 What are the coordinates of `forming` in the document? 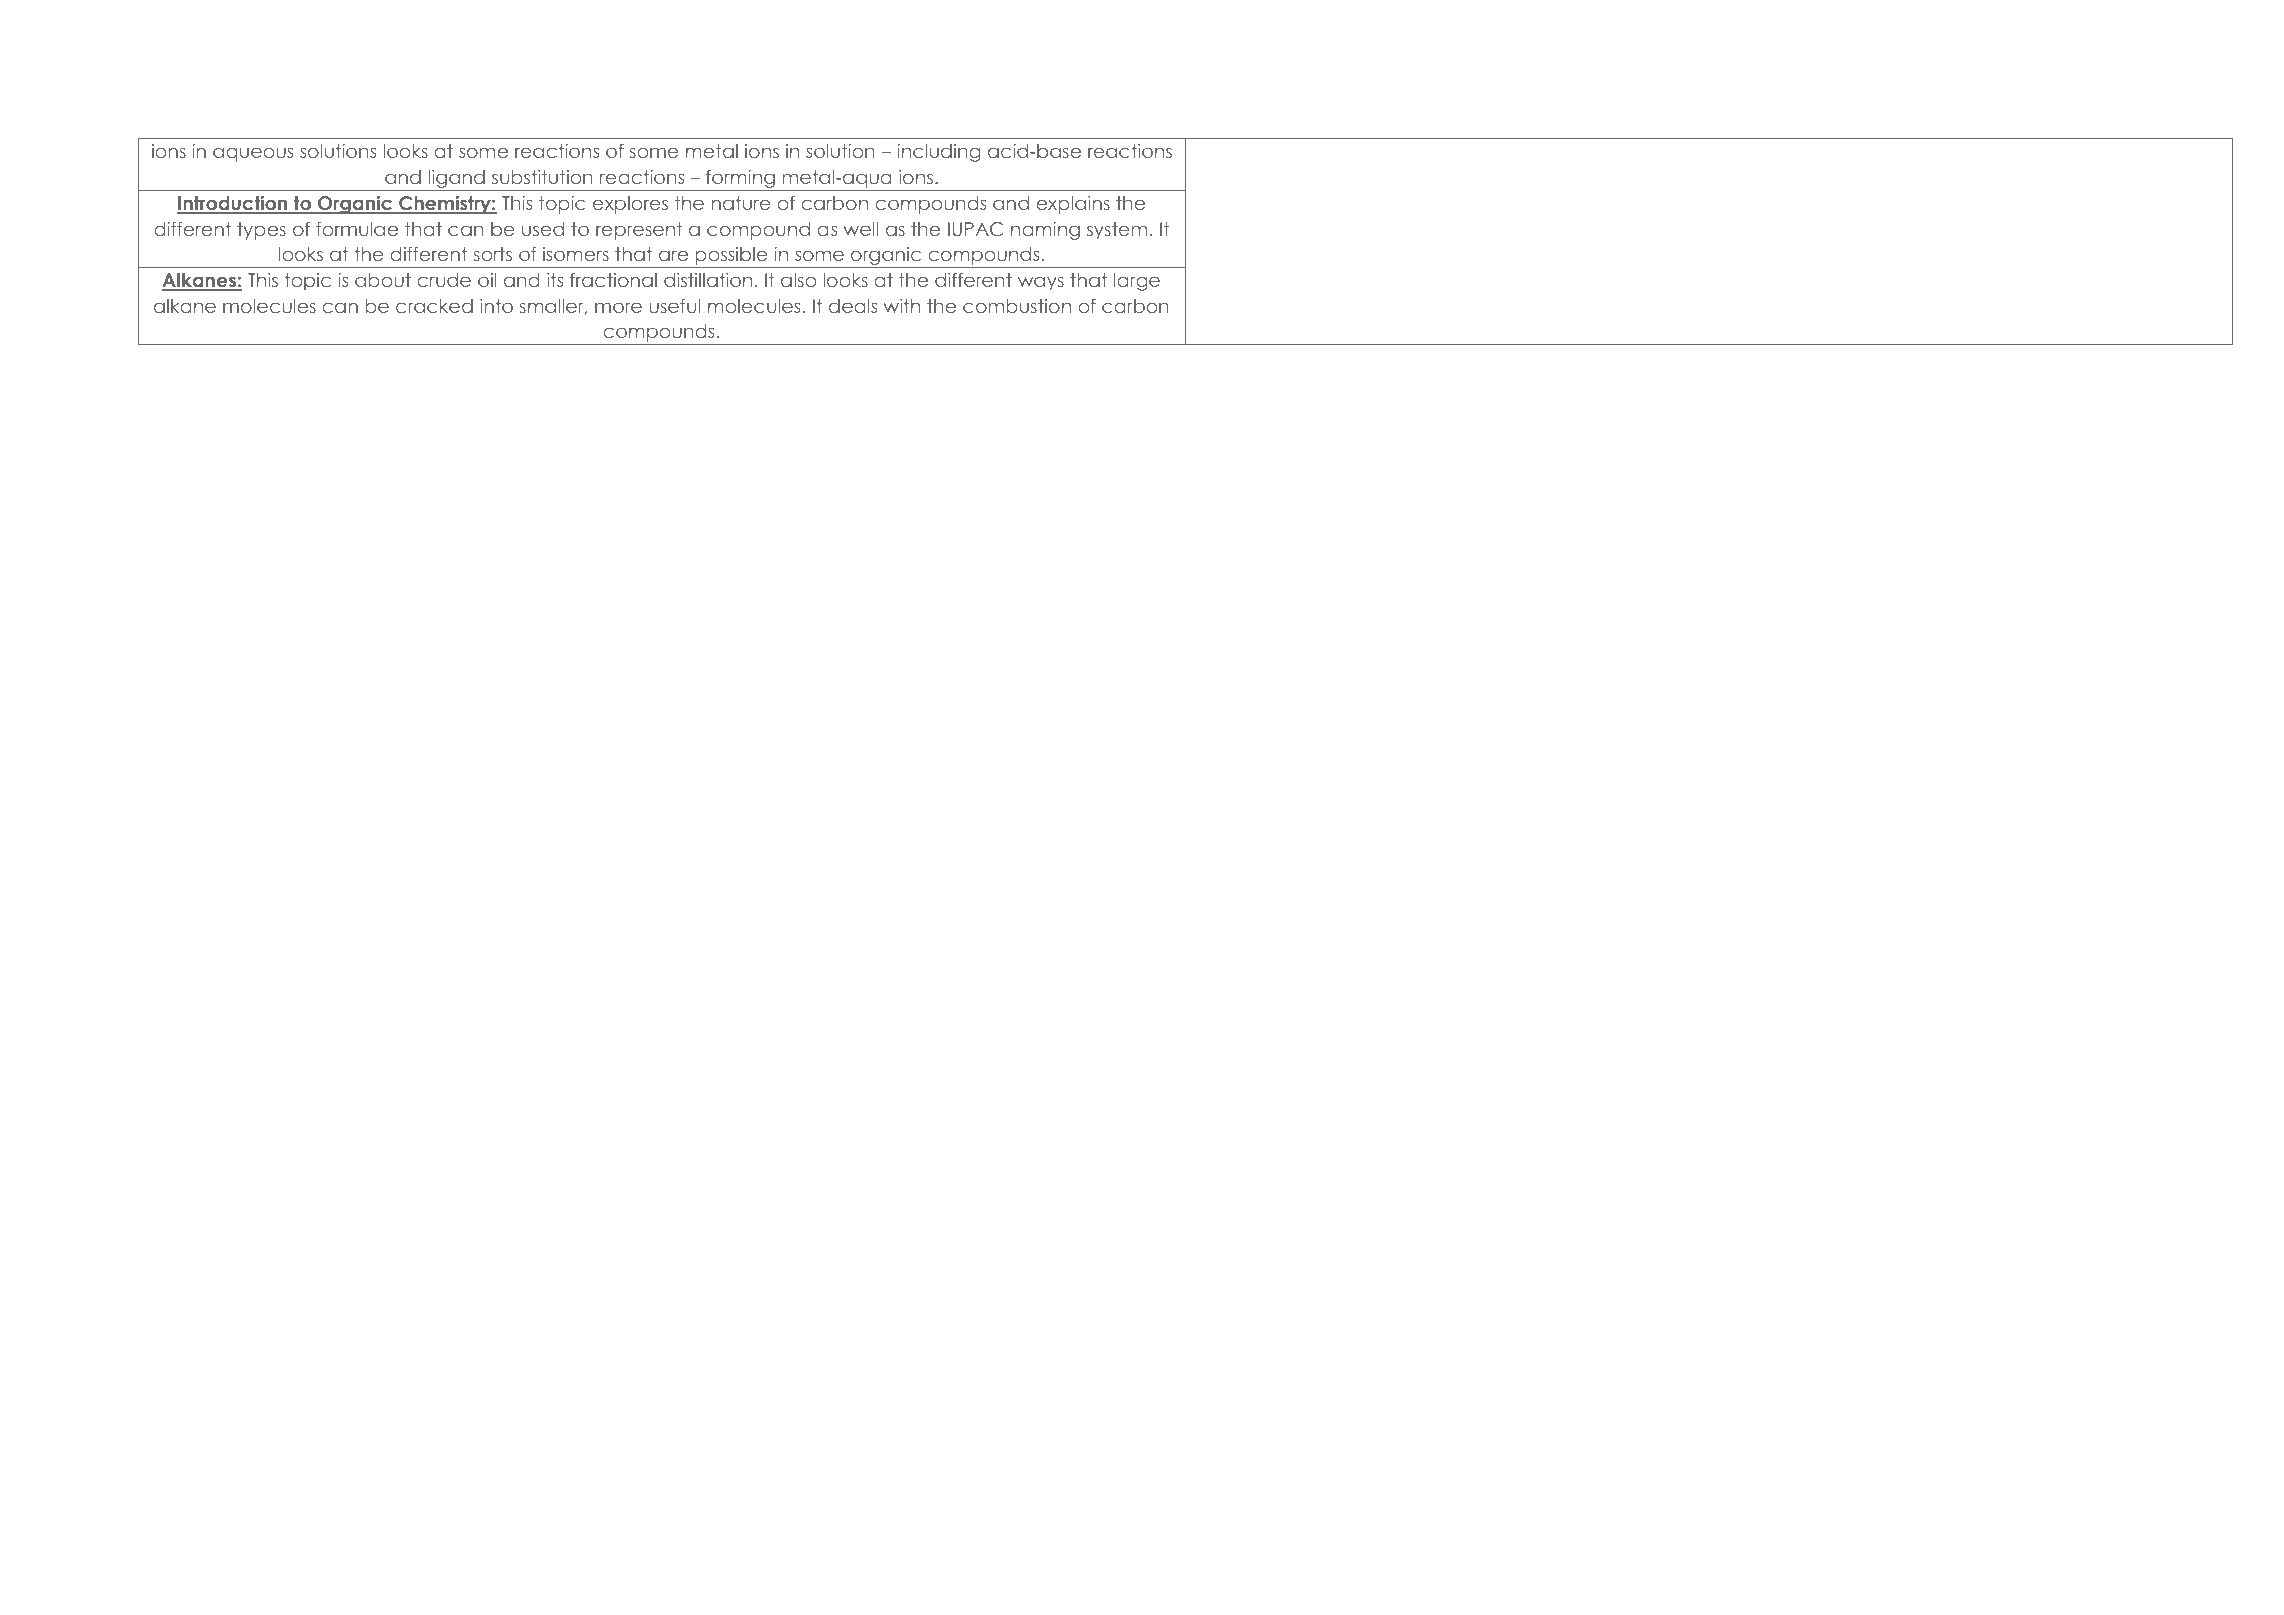 It's located at (740, 178).
